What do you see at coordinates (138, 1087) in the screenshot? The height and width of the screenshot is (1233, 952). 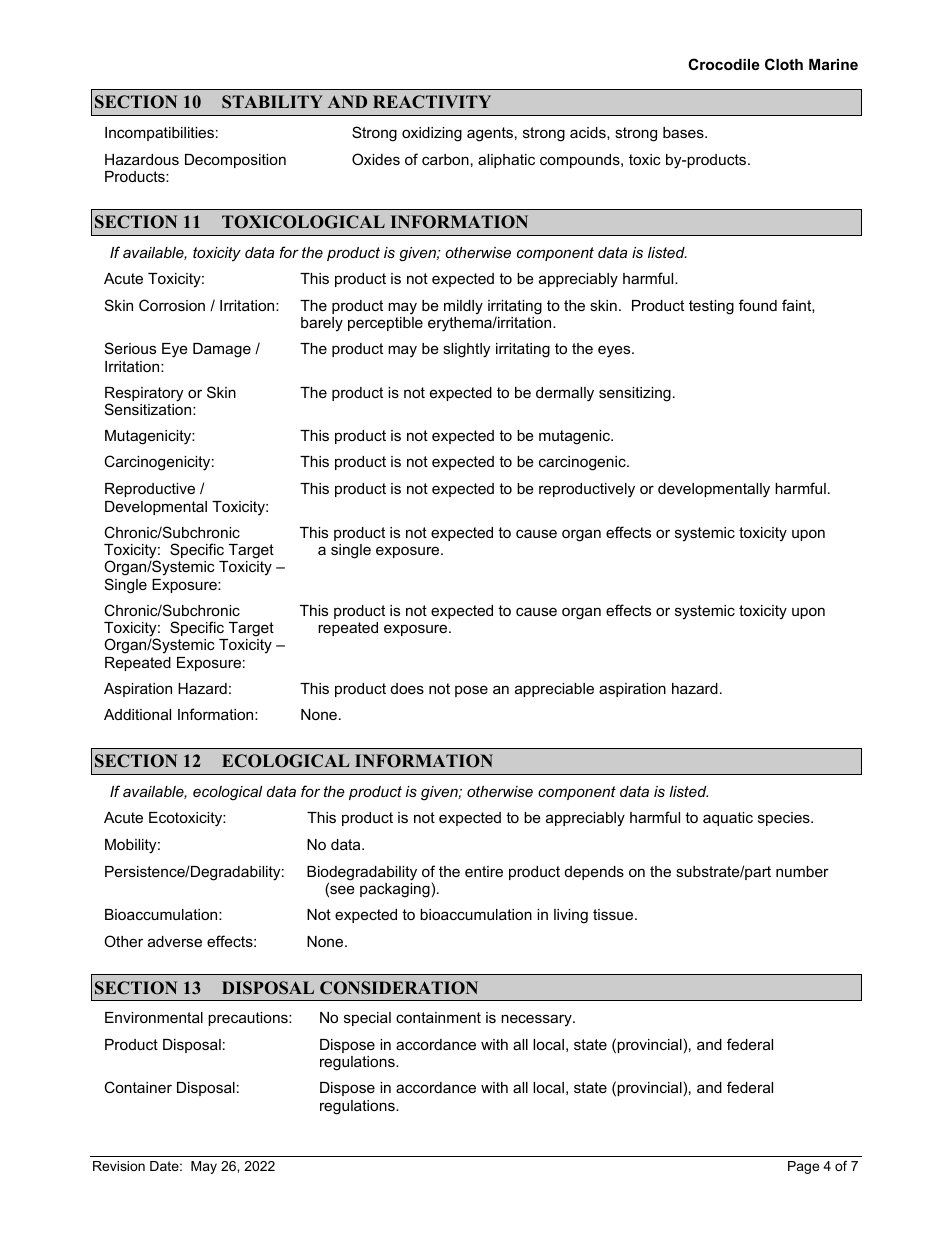 I see `Container` at bounding box center [138, 1087].
